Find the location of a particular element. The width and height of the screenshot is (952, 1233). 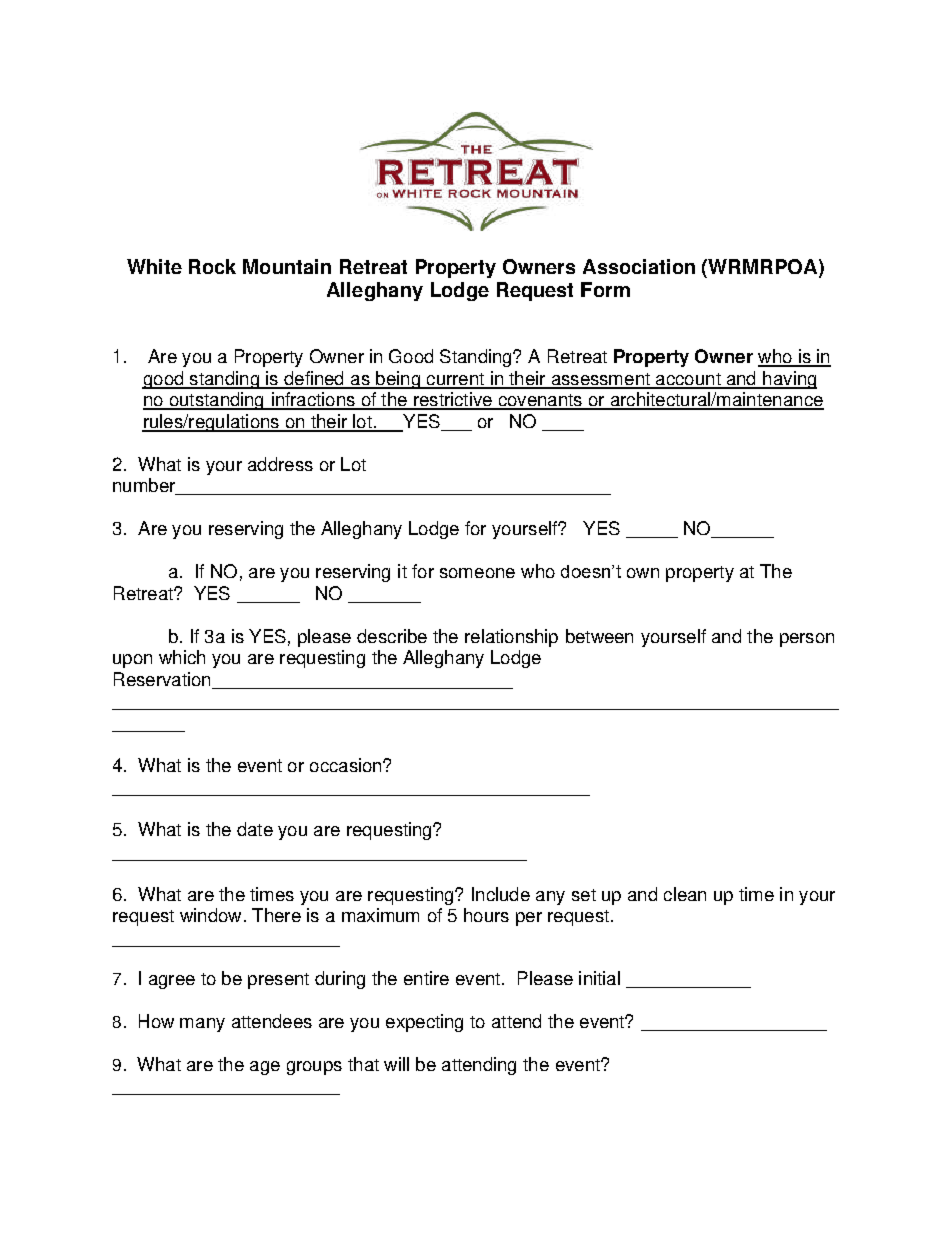

many is located at coordinates (202, 1025).
